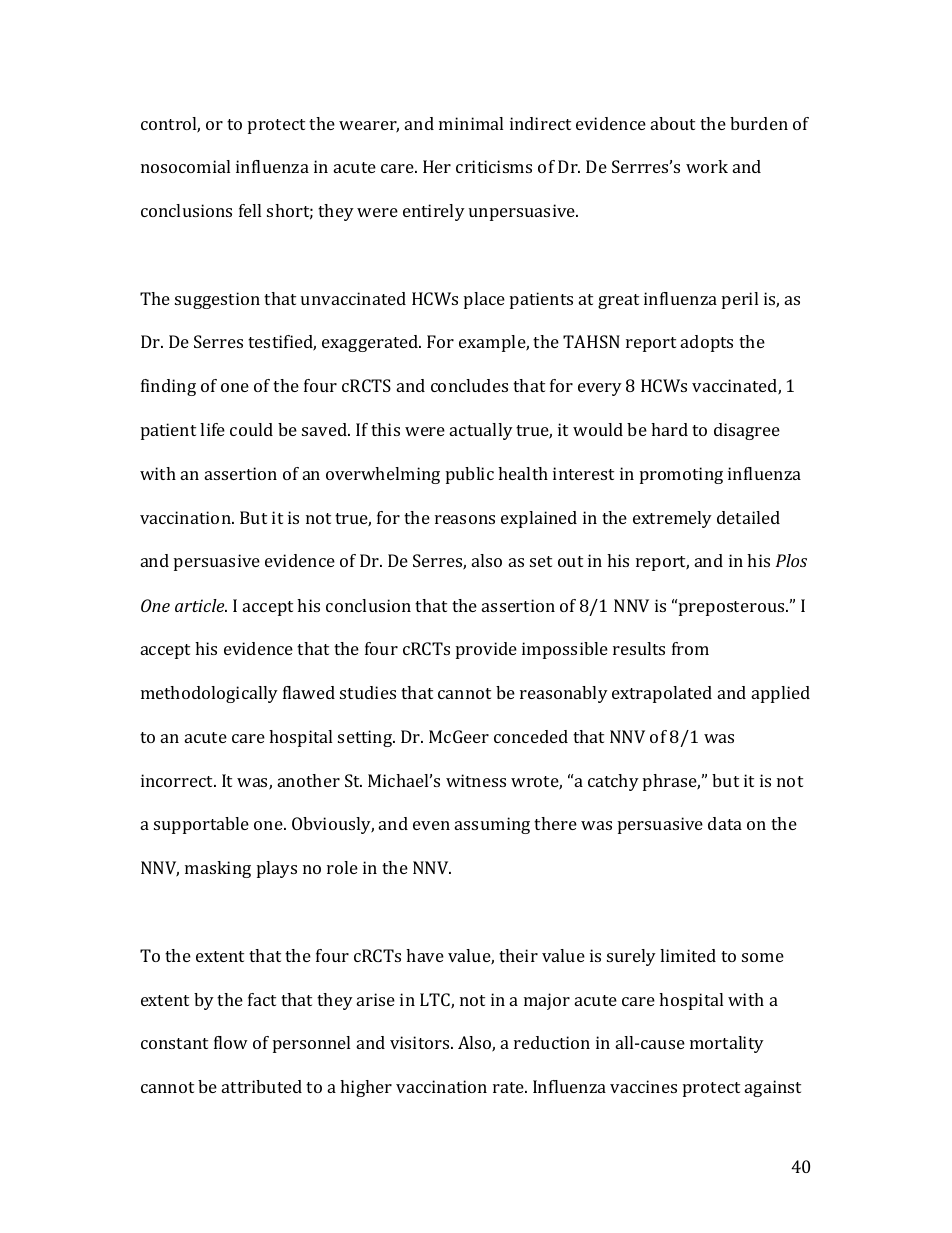 Image resolution: width=952 pixels, height=1233 pixels. Describe the element at coordinates (725, 823) in the screenshot. I see `data` at that location.
